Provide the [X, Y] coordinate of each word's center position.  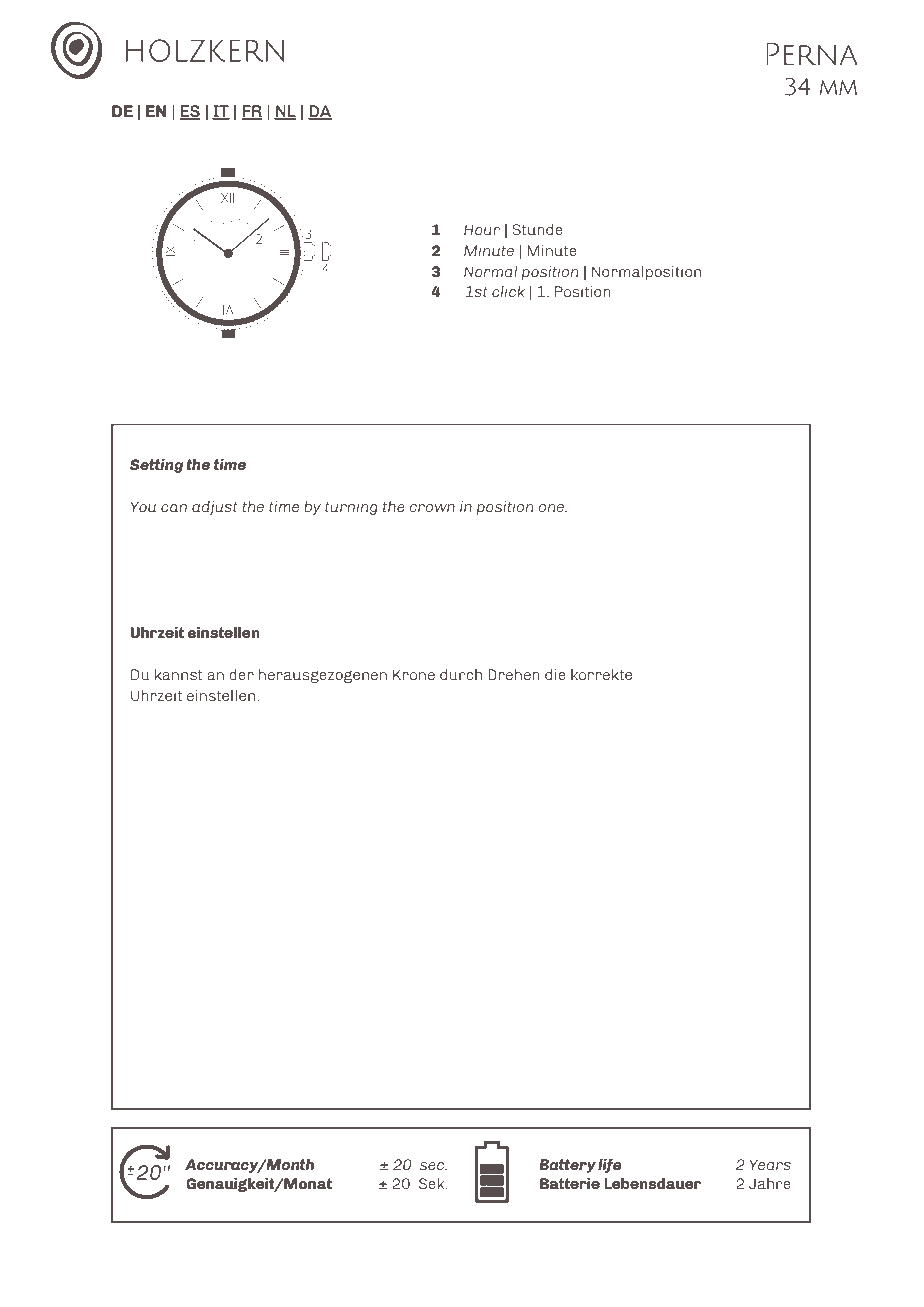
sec [433, 1166]
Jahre [770, 1183]
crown [432, 508]
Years [770, 1164]
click [508, 291]
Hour [482, 229]
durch [461, 674]
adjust [215, 508]
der [241, 674]
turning [351, 508]
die [555, 674]
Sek [433, 1183]
